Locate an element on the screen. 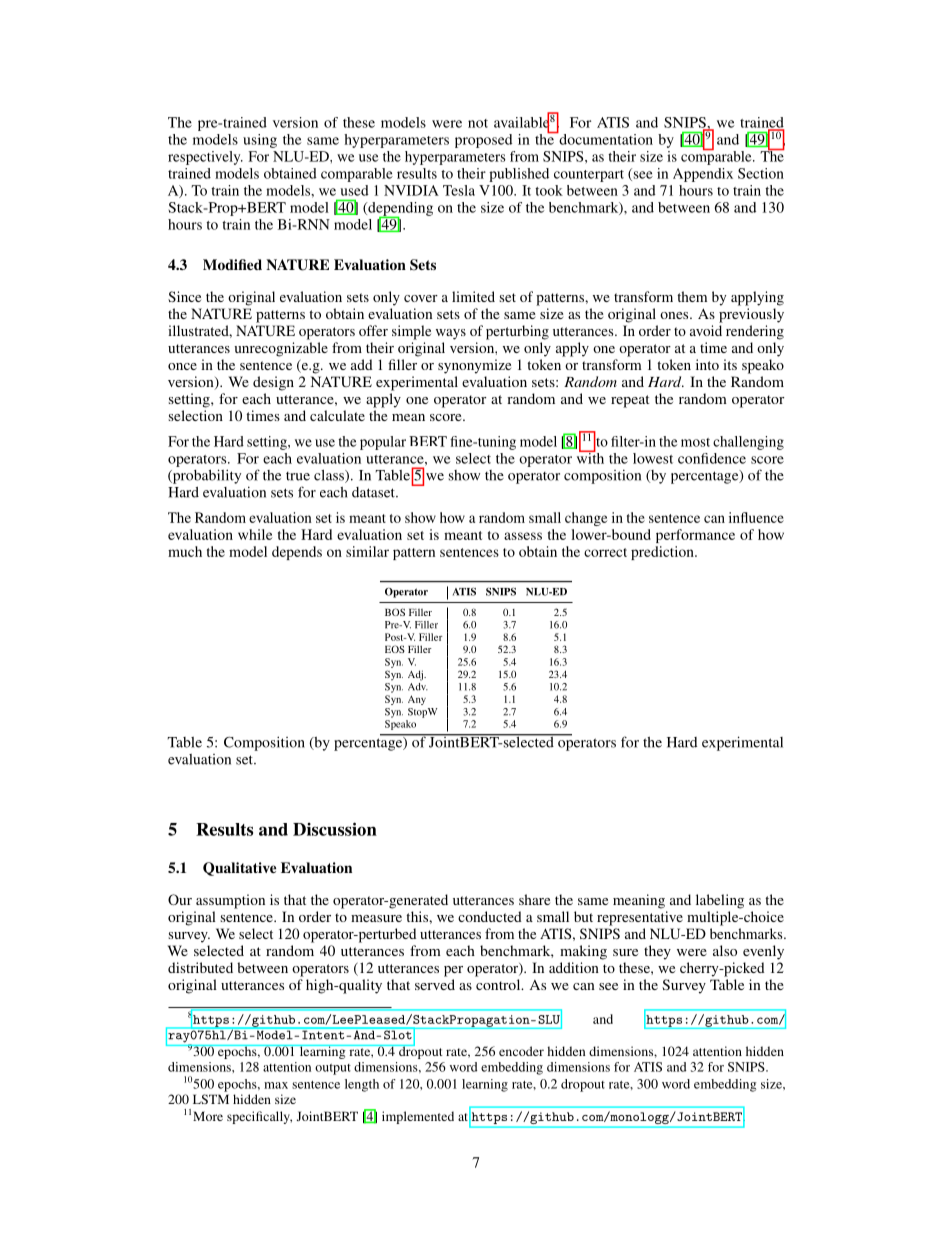  using is located at coordinates (260, 141).
